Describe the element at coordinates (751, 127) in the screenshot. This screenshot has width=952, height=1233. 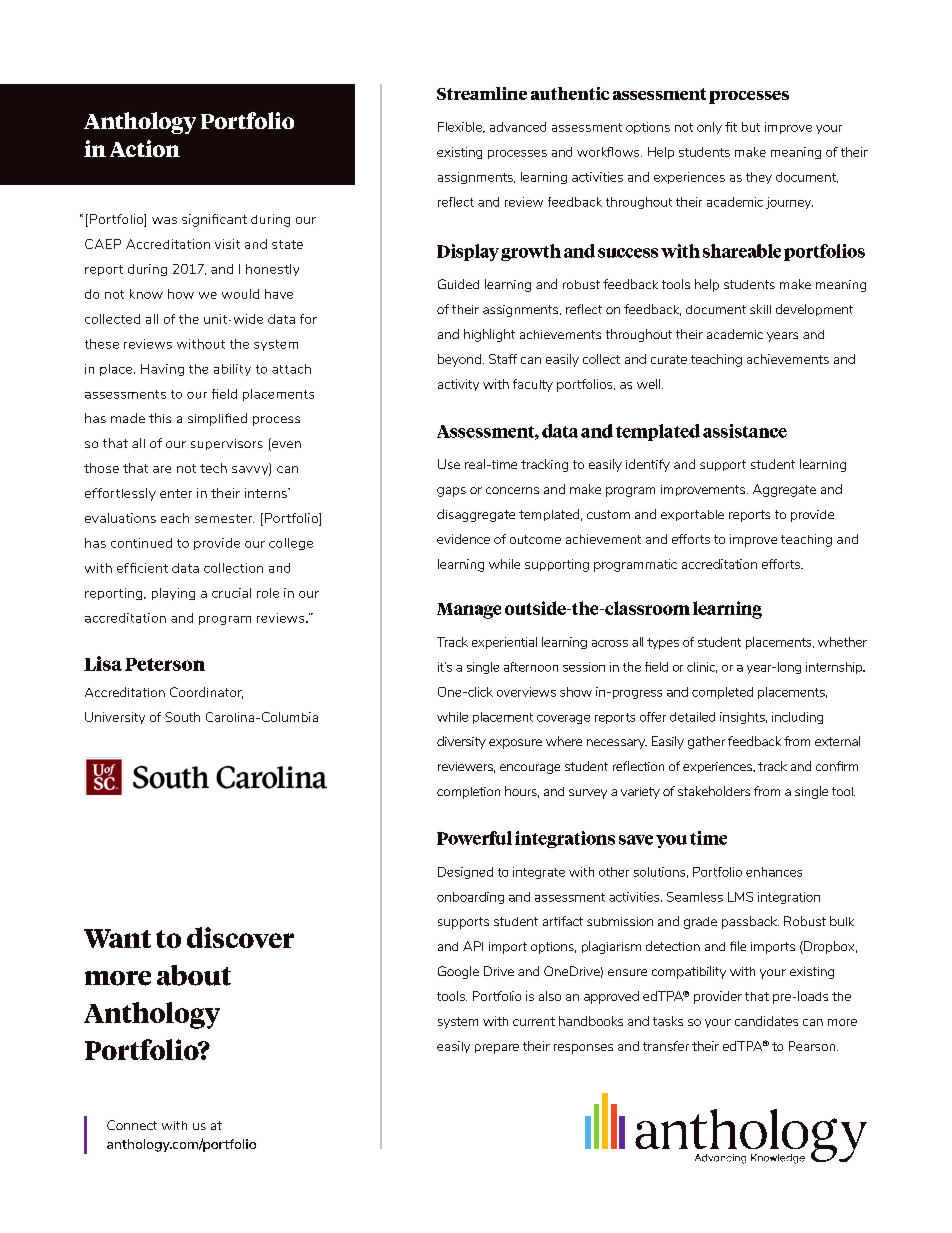
I see `but` at that location.
